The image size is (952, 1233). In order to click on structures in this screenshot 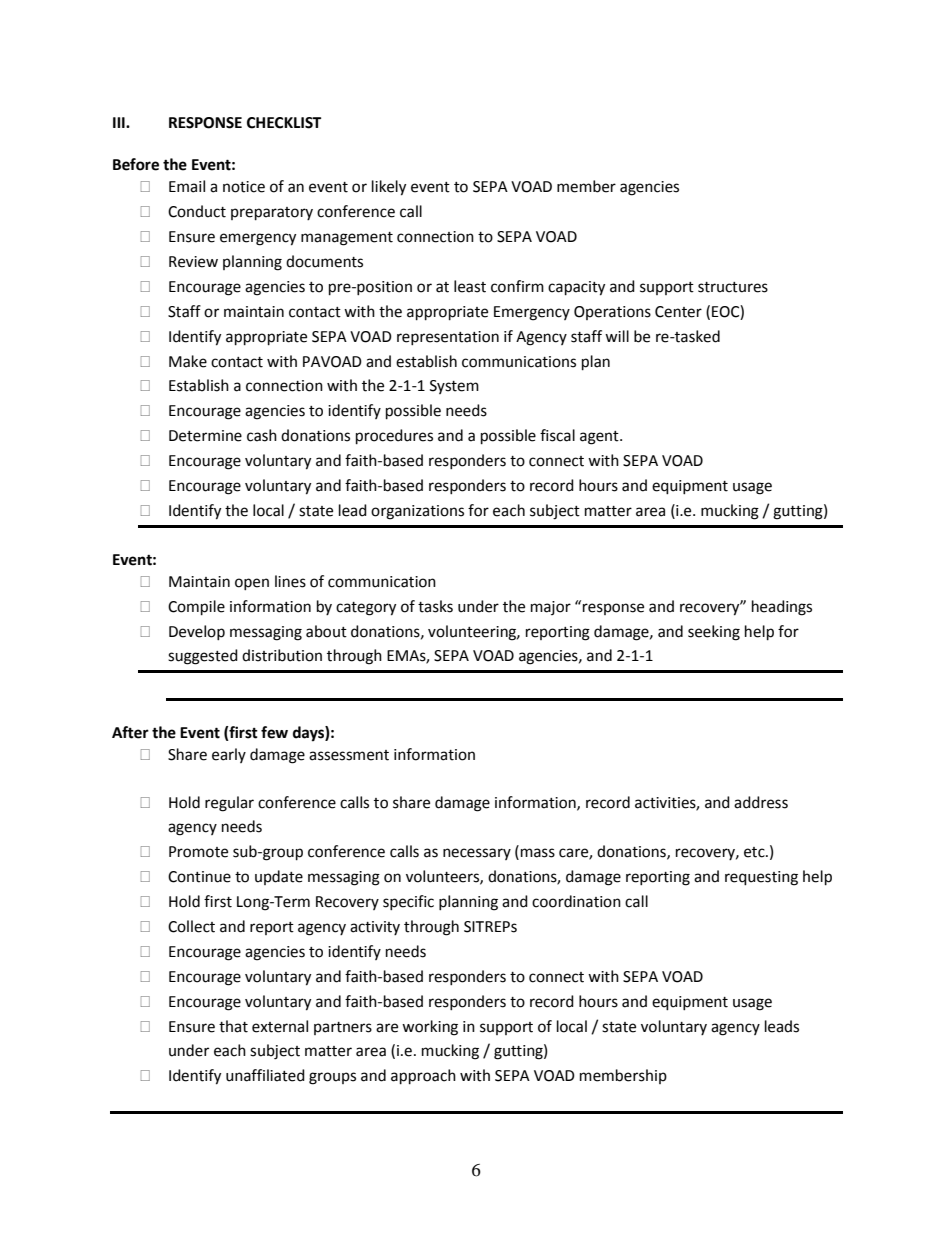, I will do `click(733, 287)`.
